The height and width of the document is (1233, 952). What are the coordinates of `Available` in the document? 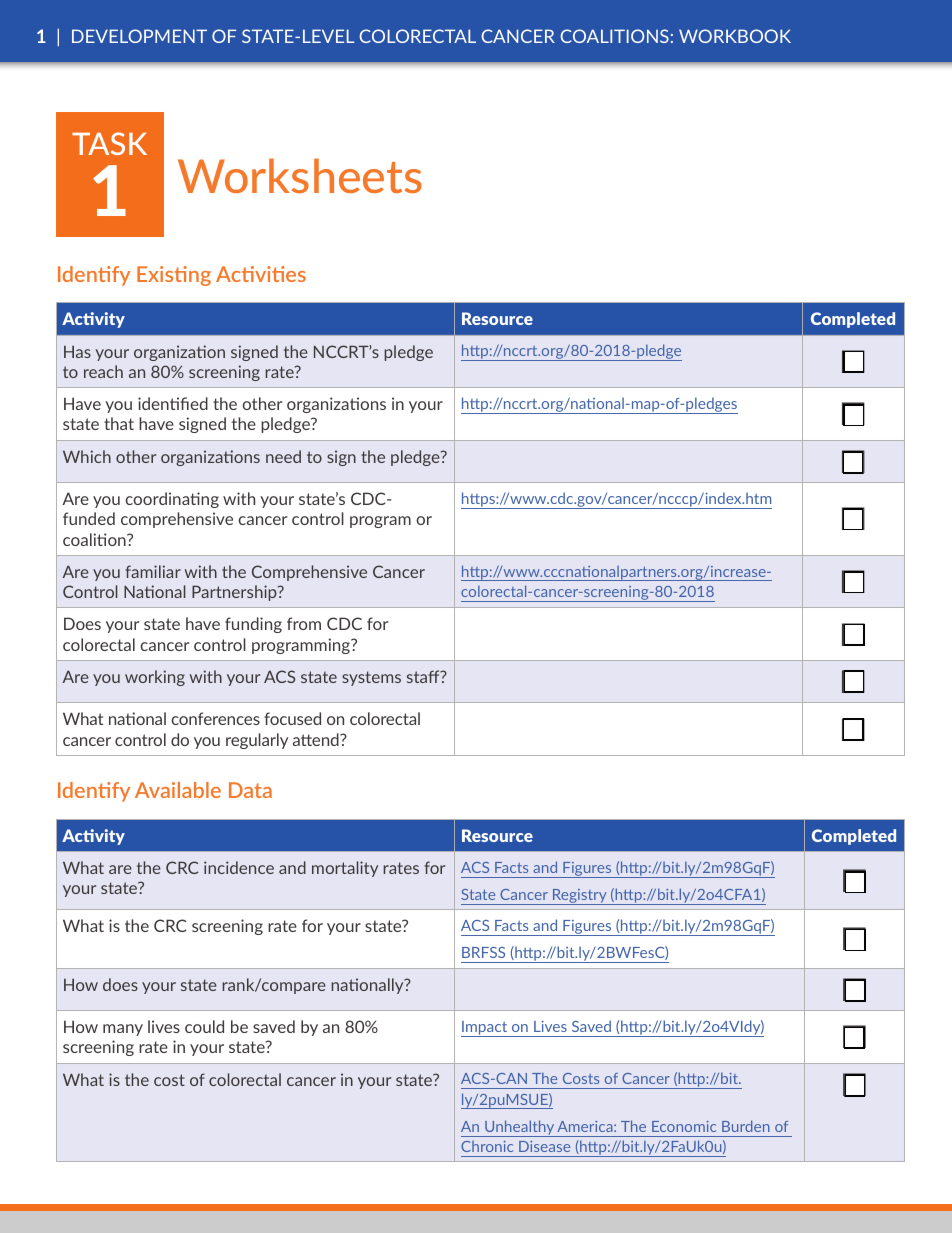 It's located at (178, 790).
